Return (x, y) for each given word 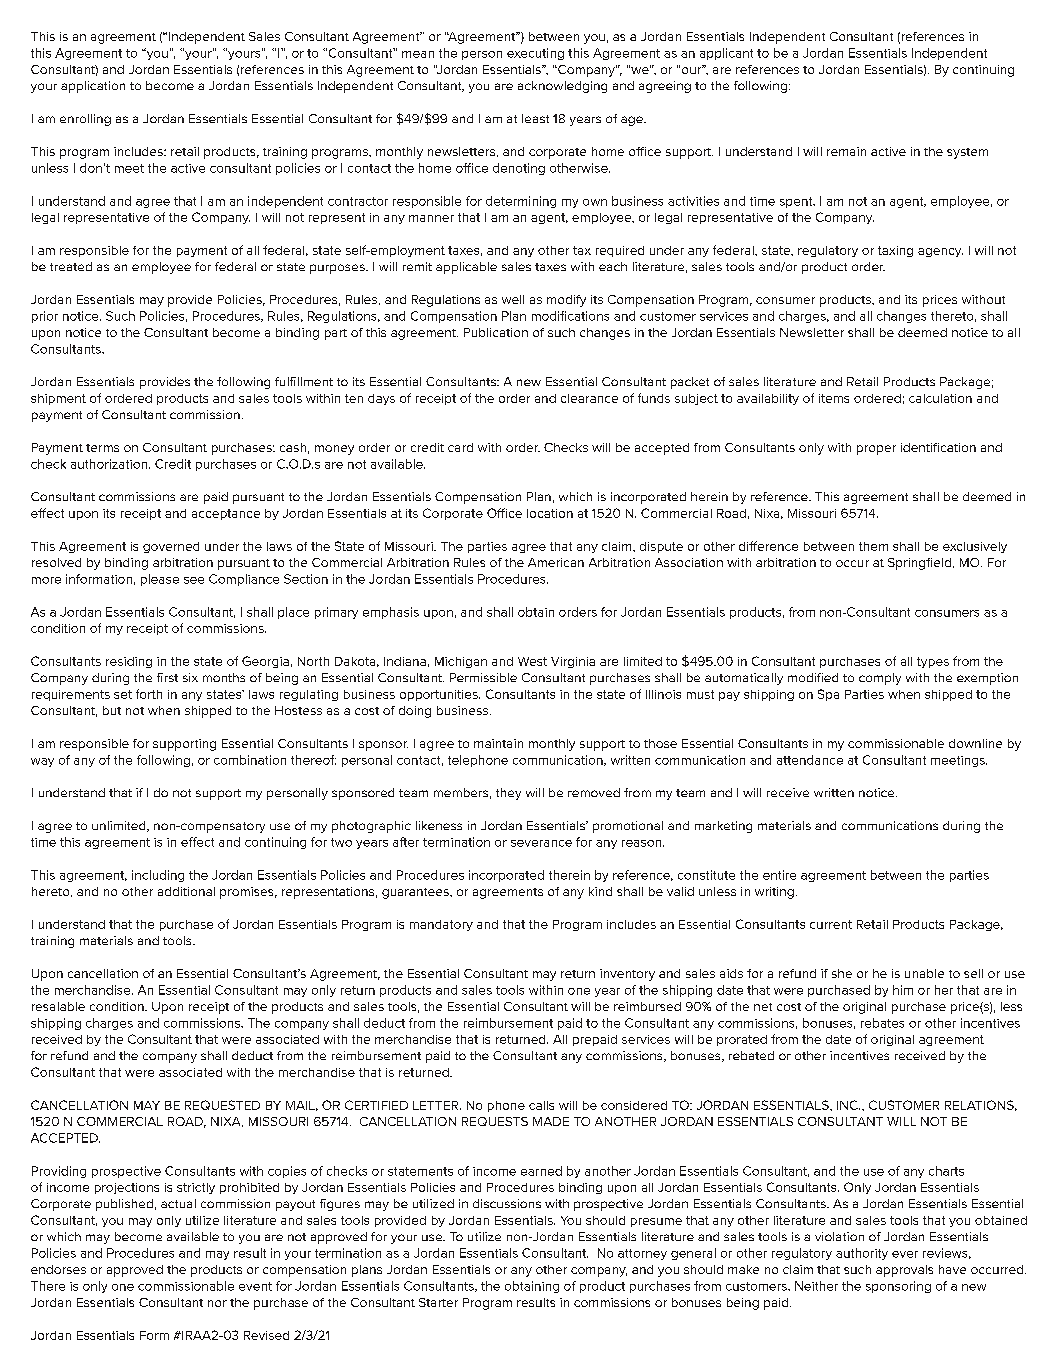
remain (846, 151)
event (255, 1286)
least (535, 118)
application (93, 87)
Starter (438, 1302)
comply (880, 679)
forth (149, 694)
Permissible (483, 677)
